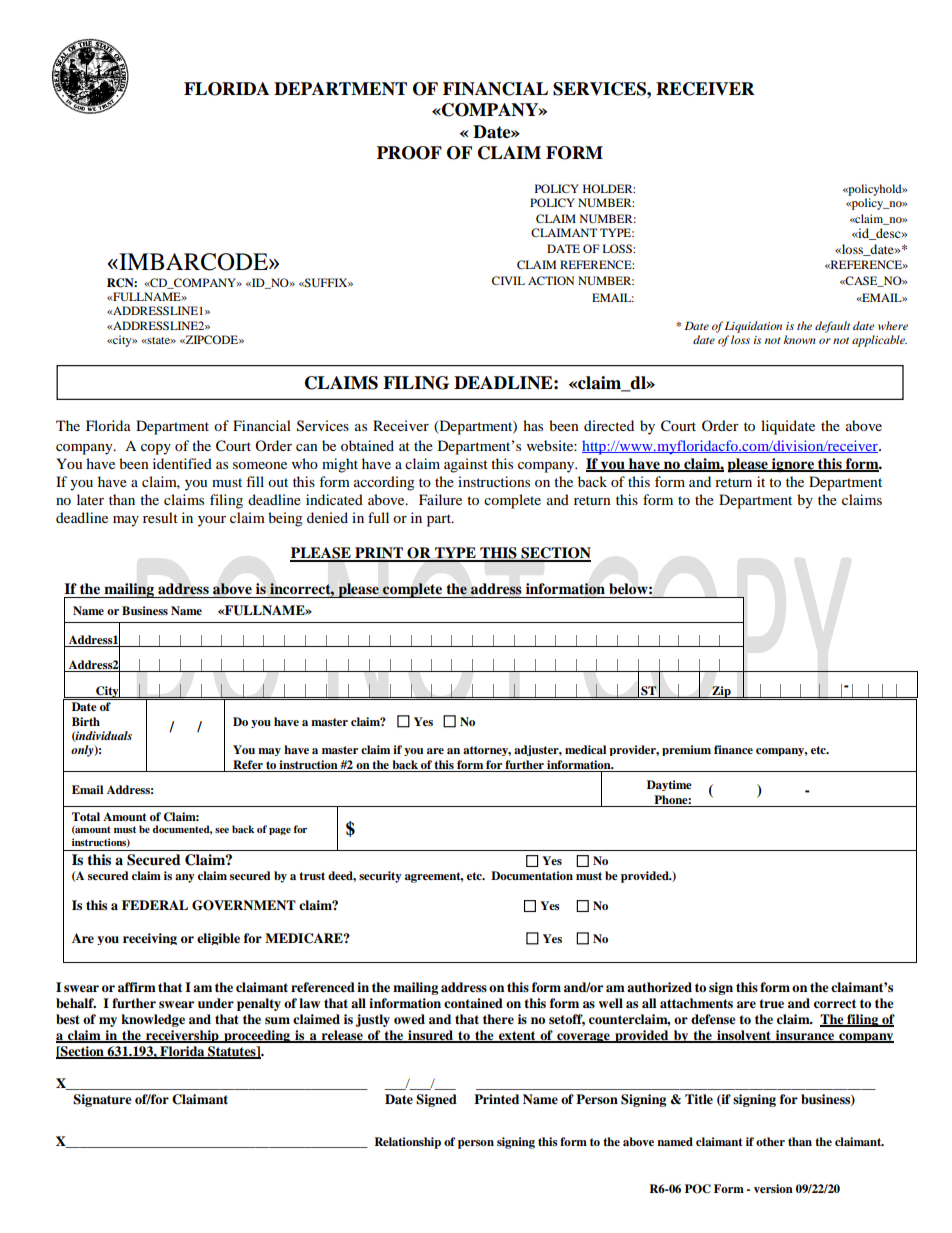 The width and height of the screenshot is (952, 1233). What do you see at coordinates (532, 875) in the screenshot?
I see `Documentation` at bounding box center [532, 875].
